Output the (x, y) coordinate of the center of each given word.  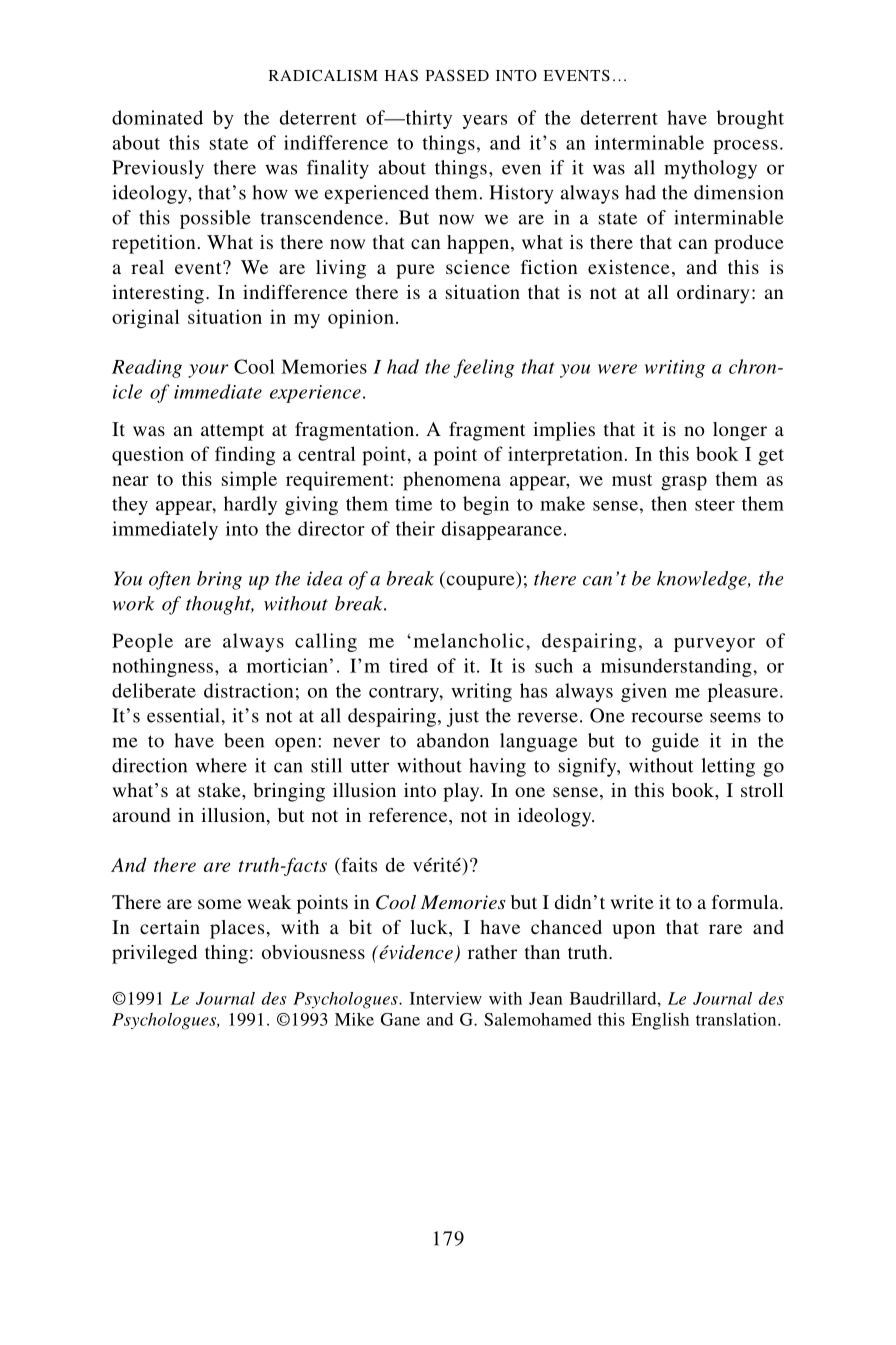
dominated (157, 117)
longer (740, 431)
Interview (446, 998)
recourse (667, 717)
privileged (154, 954)
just (463, 717)
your (208, 371)
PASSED (457, 75)
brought (750, 119)
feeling (484, 368)
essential (184, 715)
